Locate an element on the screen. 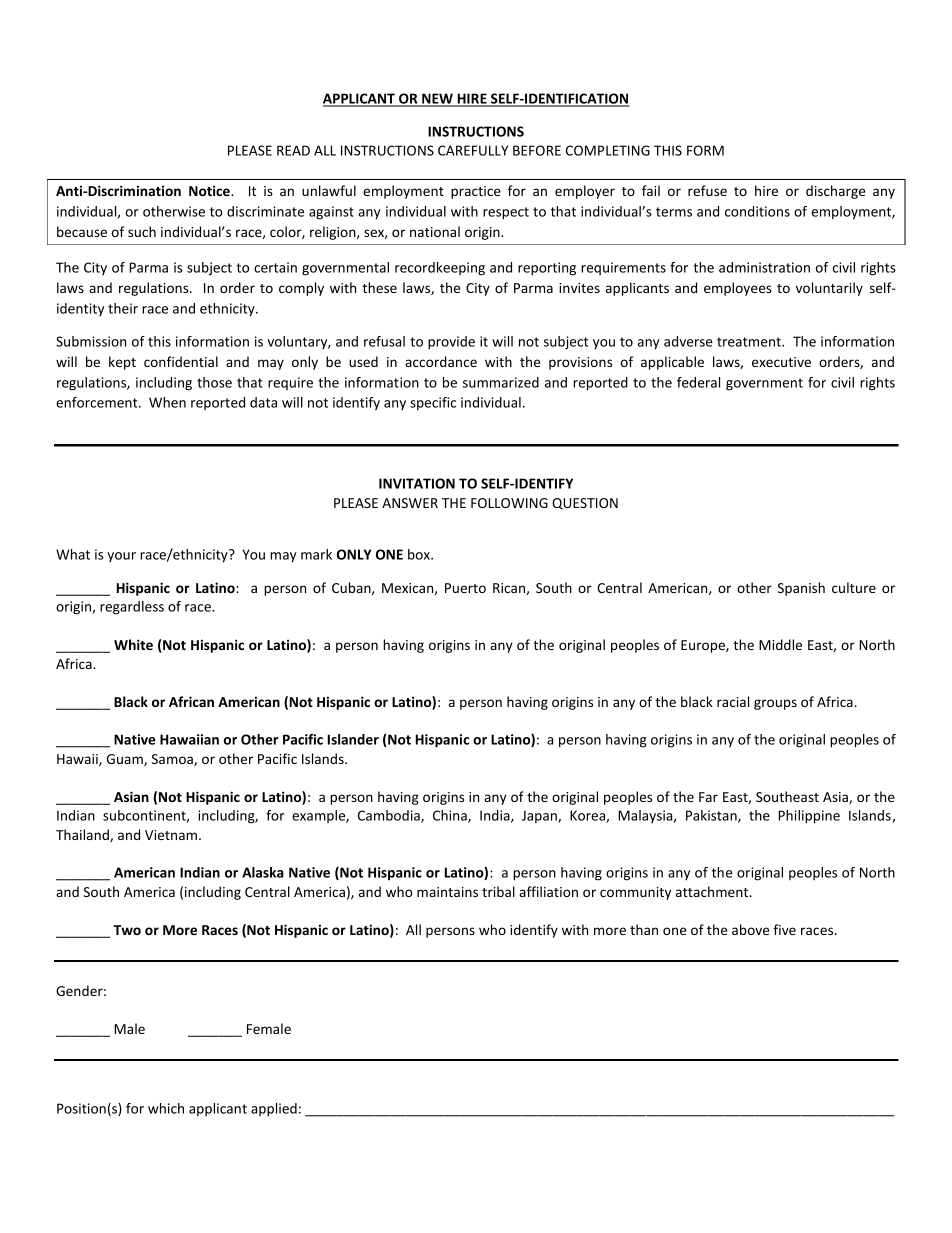  Spanish is located at coordinates (801, 589).
